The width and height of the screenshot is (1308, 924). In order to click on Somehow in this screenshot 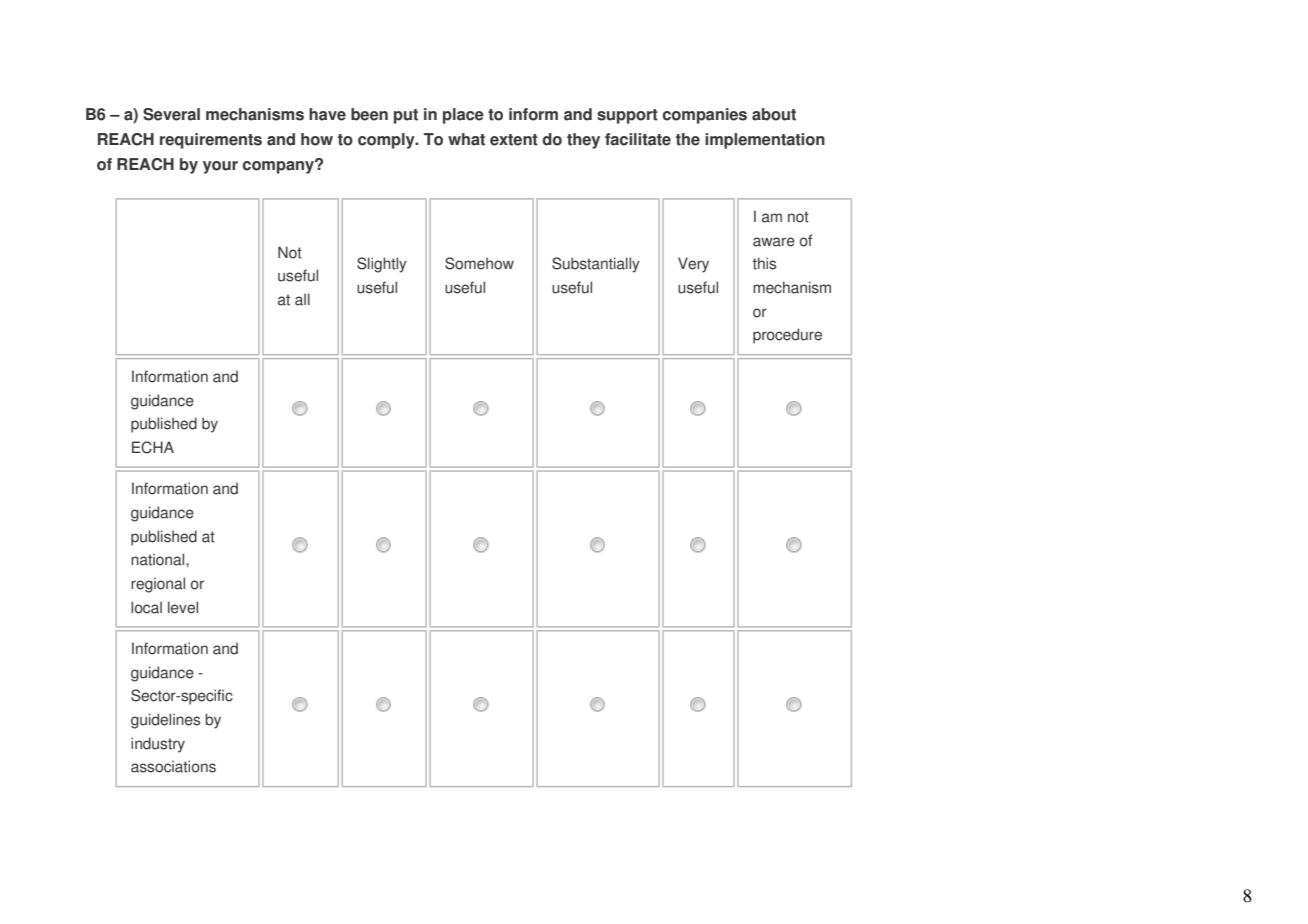, I will do `click(479, 263)`.
